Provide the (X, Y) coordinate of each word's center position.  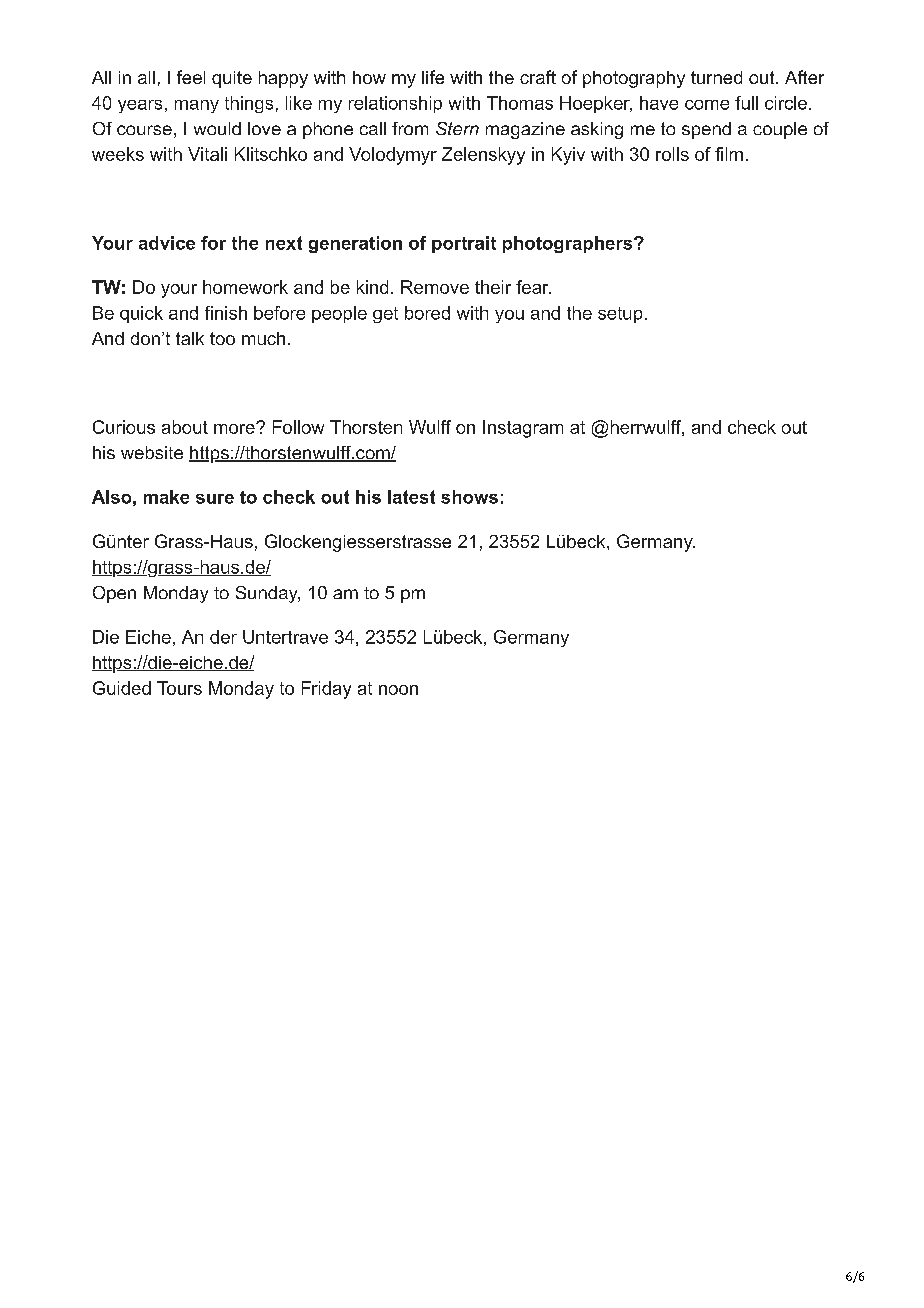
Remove (435, 287)
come (707, 105)
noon (398, 690)
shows (469, 497)
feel (191, 77)
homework (245, 287)
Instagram (523, 429)
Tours (179, 688)
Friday (326, 690)
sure (215, 499)
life (433, 77)
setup (620, 315)
